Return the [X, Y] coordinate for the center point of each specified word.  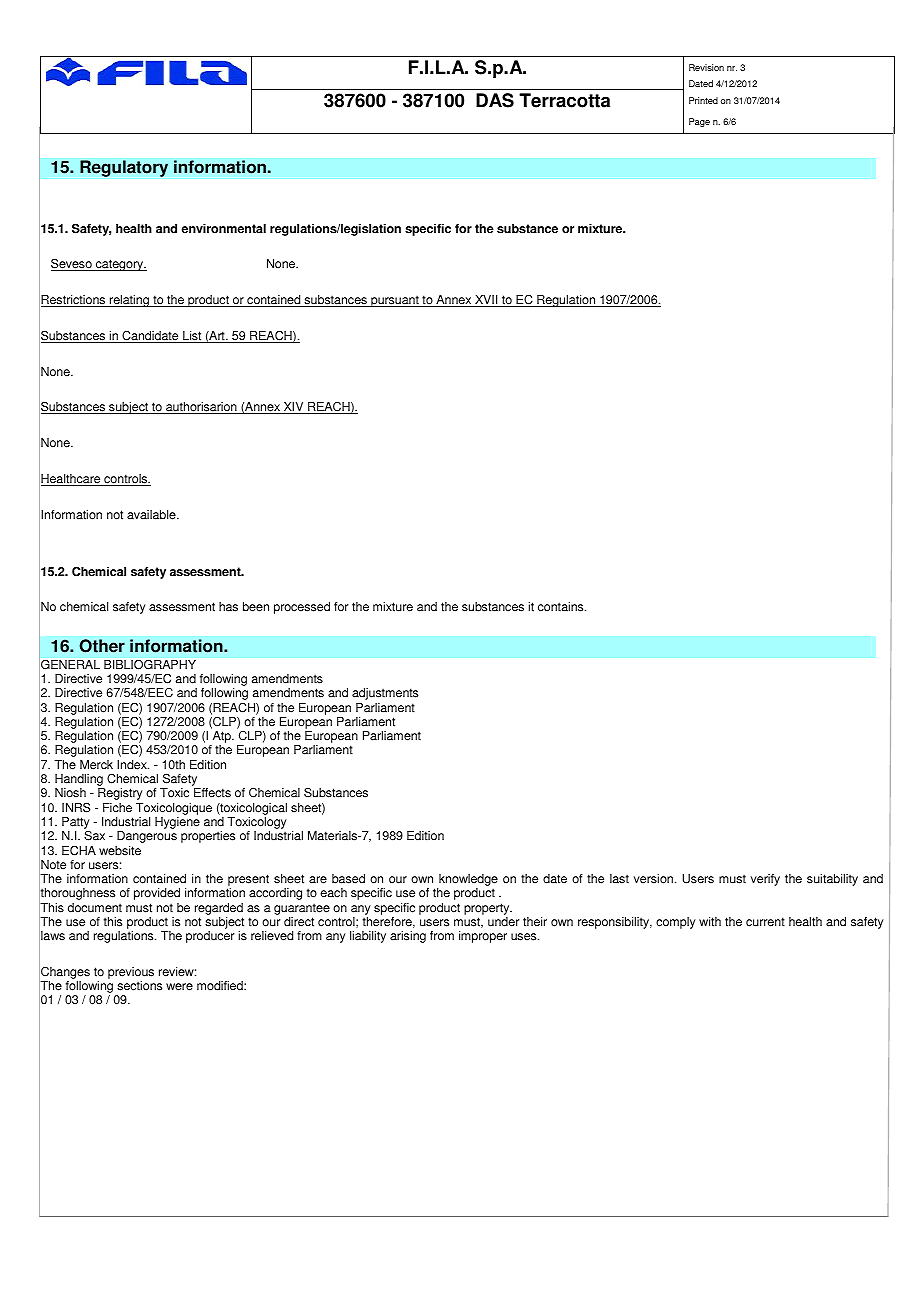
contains [562, 607]
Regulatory [124, 168]
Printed [703, 100]
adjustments [385, 694]
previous [131, 974]
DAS [495, 100]
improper [483, 937]
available [152, 515]
